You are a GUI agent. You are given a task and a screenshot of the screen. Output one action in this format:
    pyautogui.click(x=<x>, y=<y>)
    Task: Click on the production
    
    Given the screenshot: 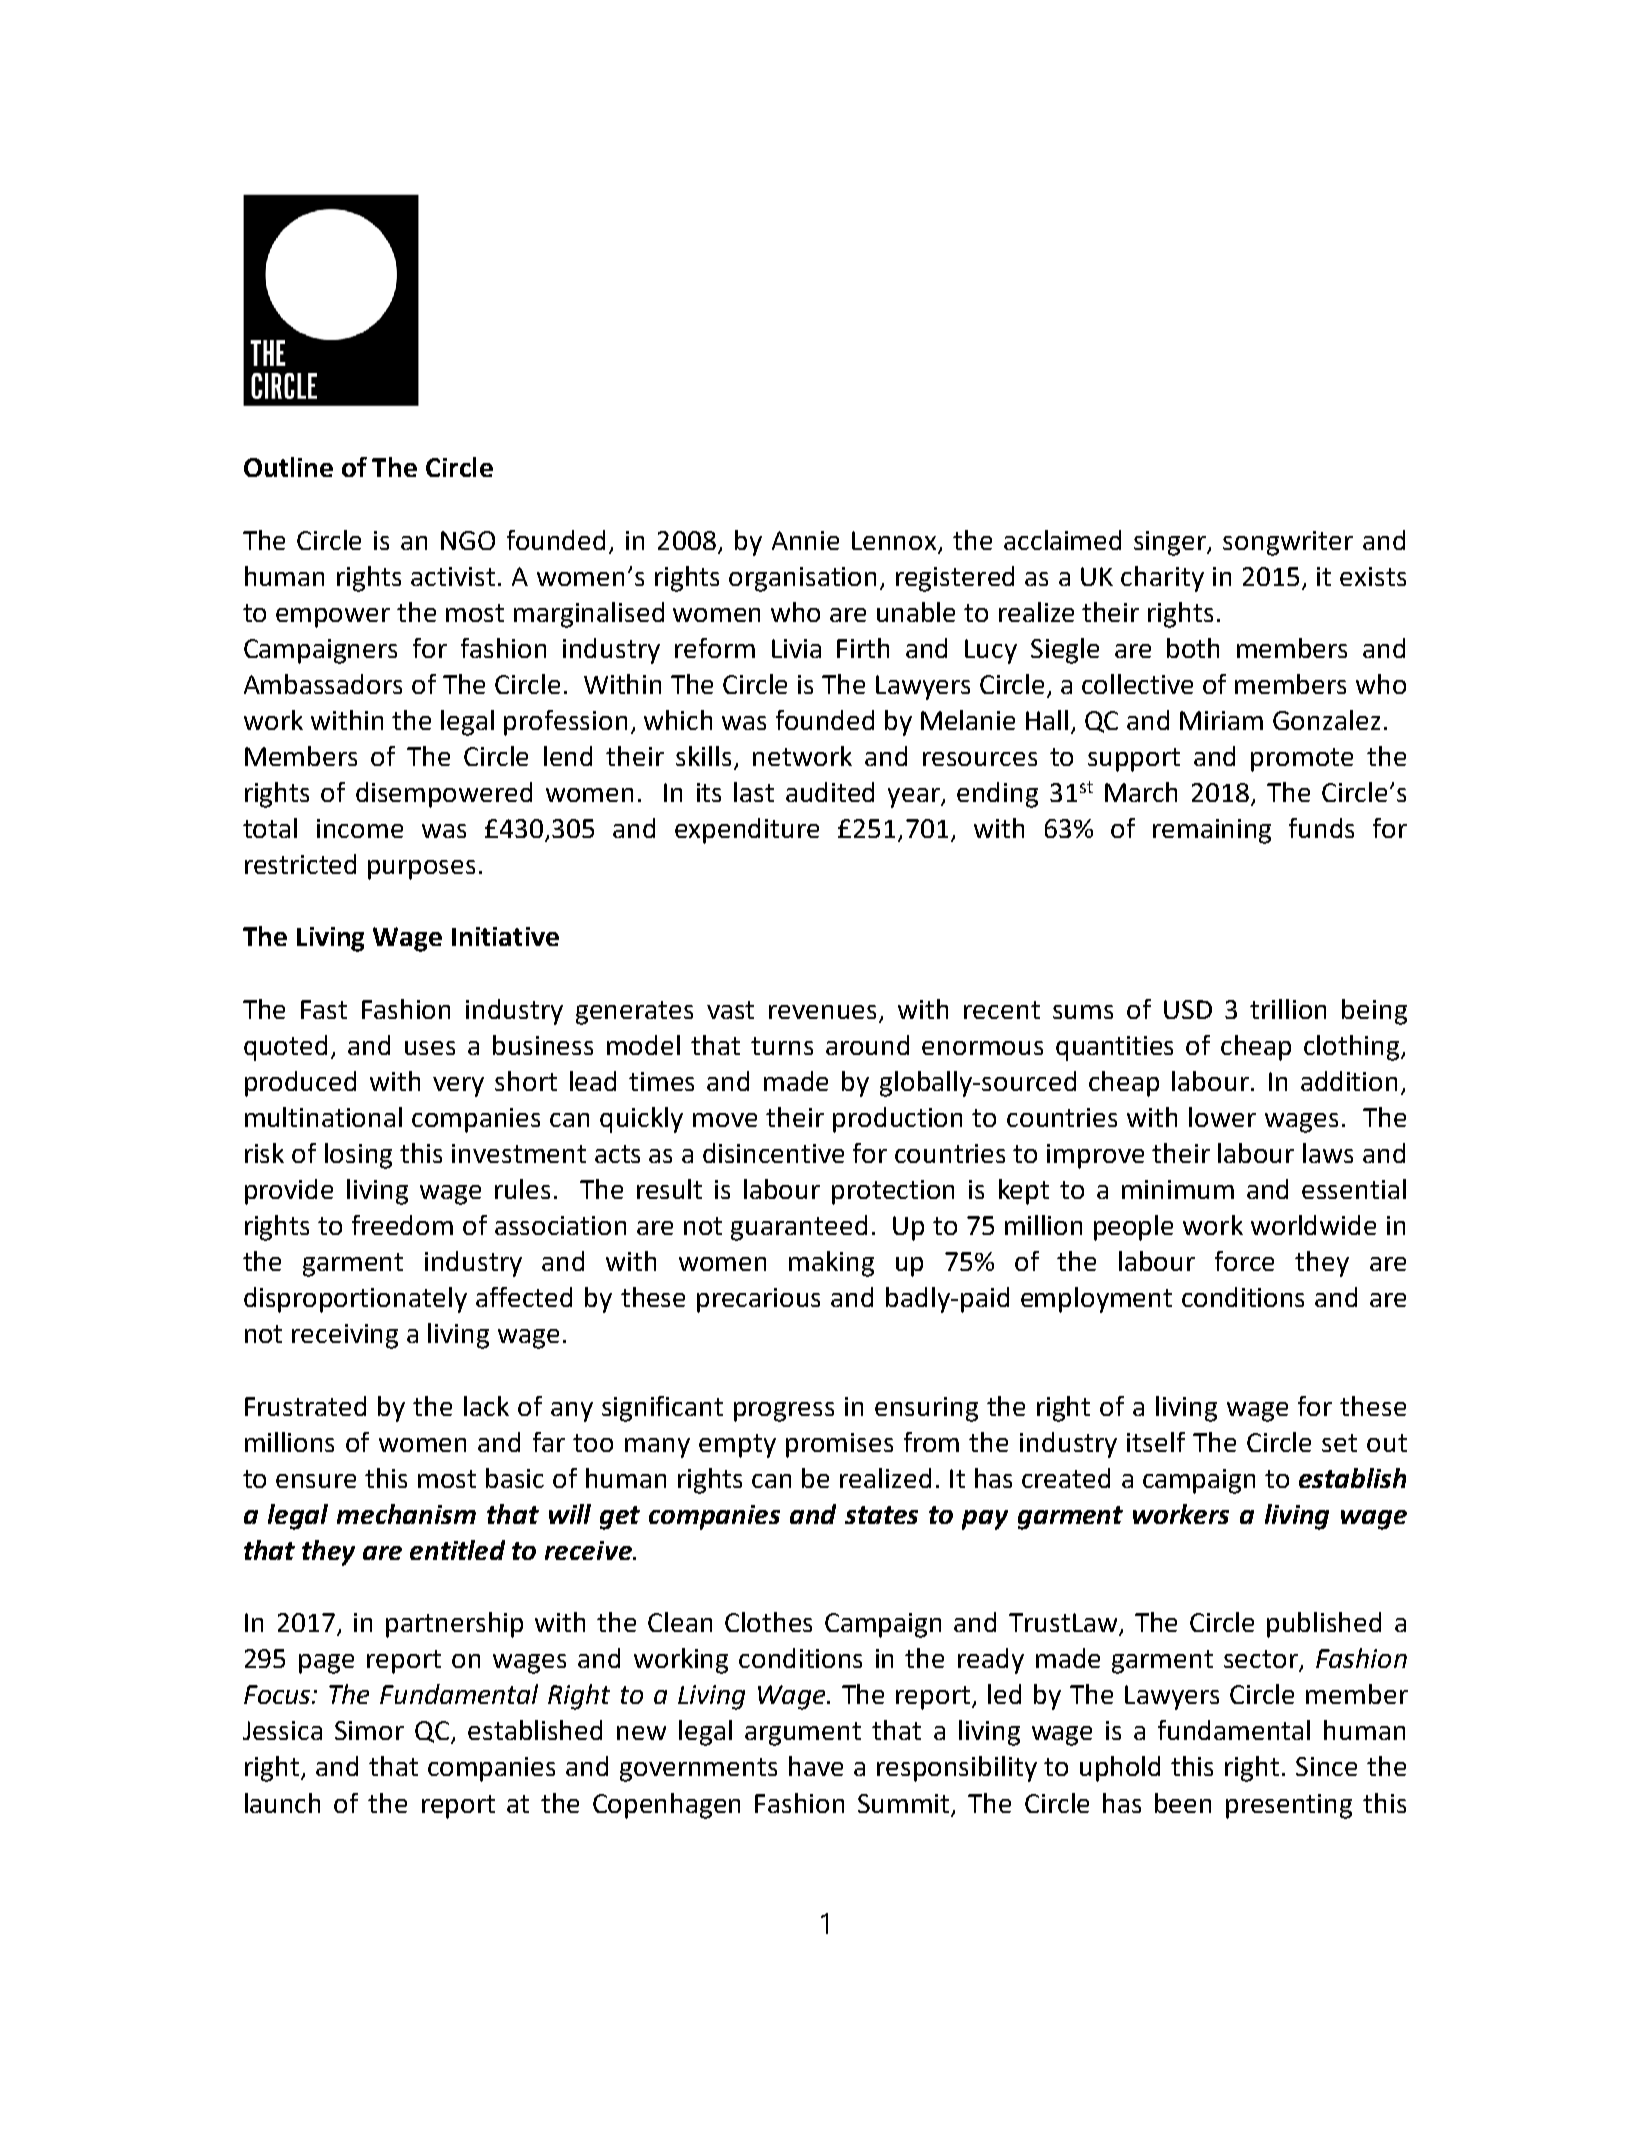 What is the action you would take?
    pyautogui.click(x=897, y=1120)
